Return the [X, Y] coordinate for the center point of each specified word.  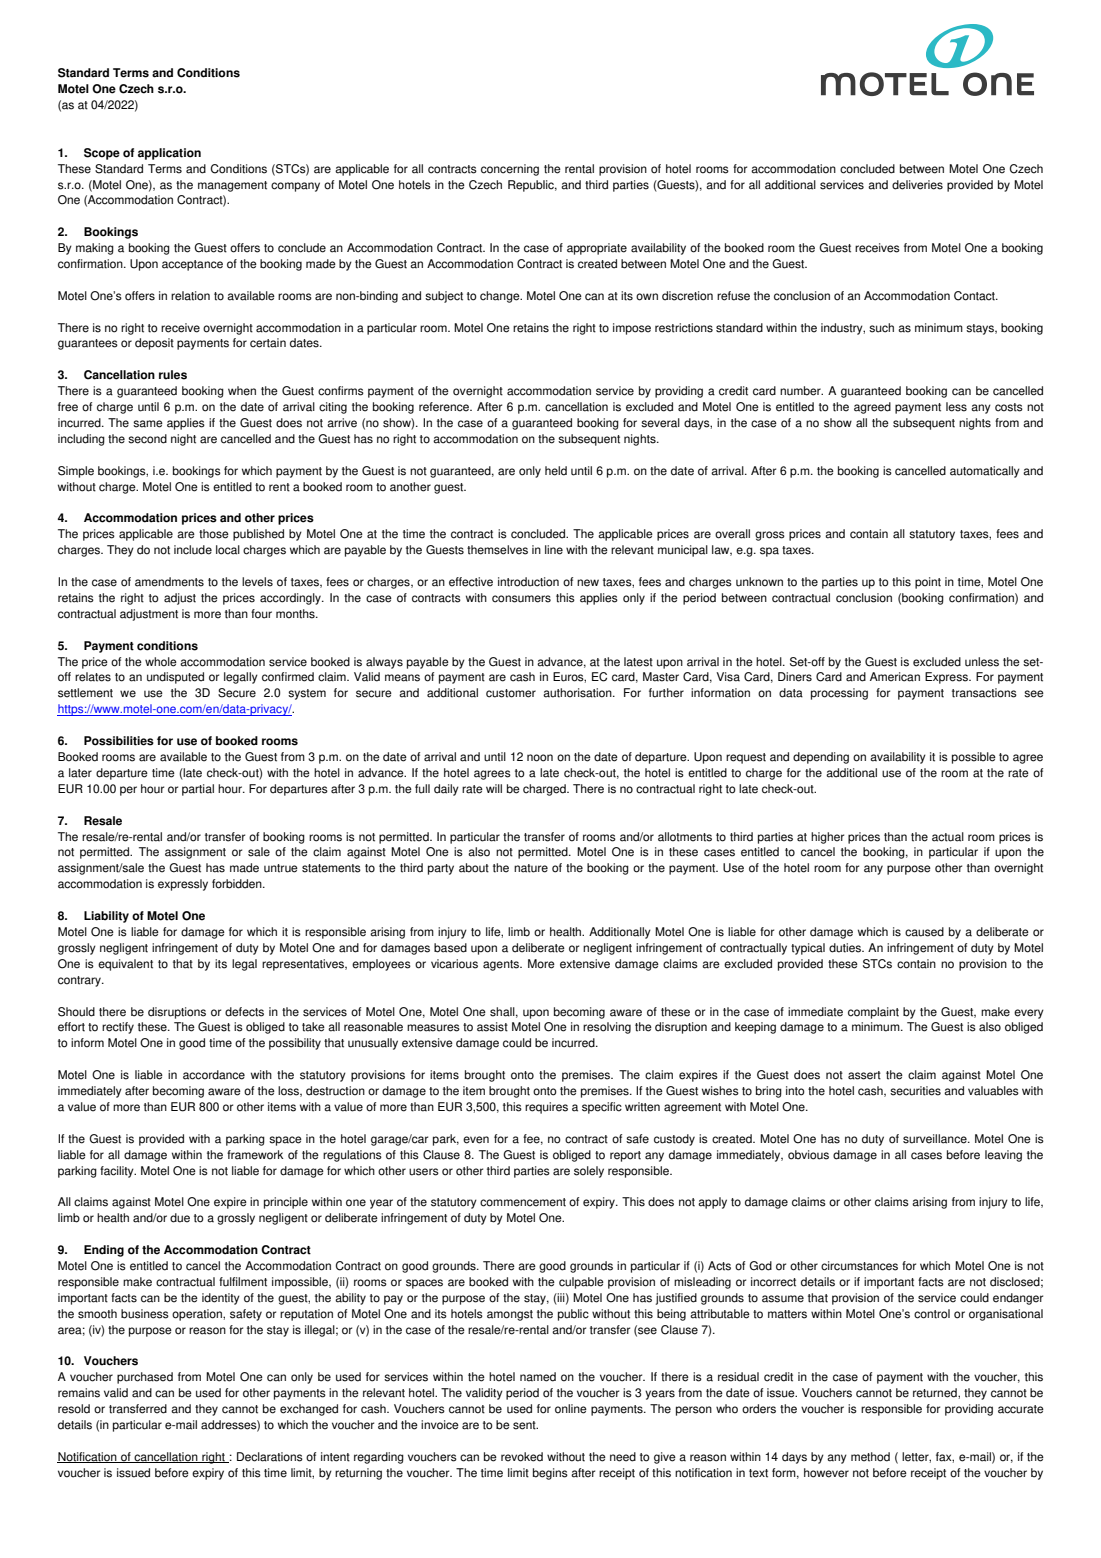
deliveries [917, 185]
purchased [145, 1378]
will [494, 788]
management [232, 186]
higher [827, 838]
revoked [522, 1457]
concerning [510, 170]
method [870, 1457]
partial [198, 790]
